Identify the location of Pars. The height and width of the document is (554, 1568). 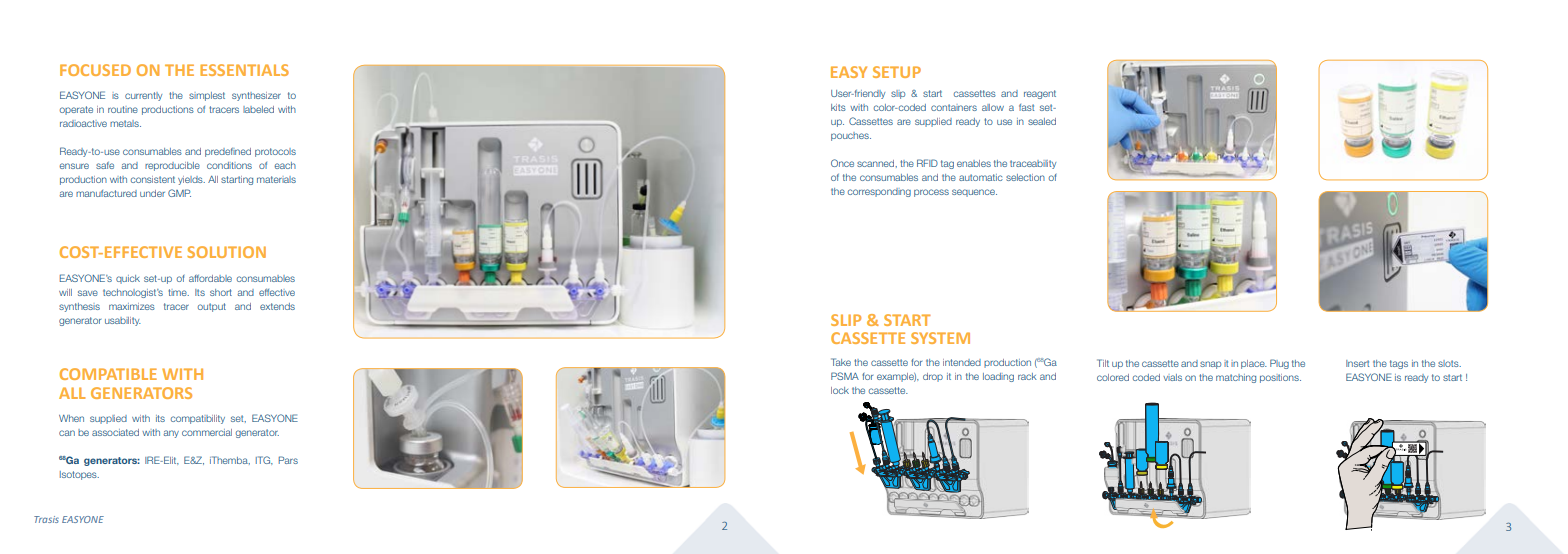
(288, 460).
